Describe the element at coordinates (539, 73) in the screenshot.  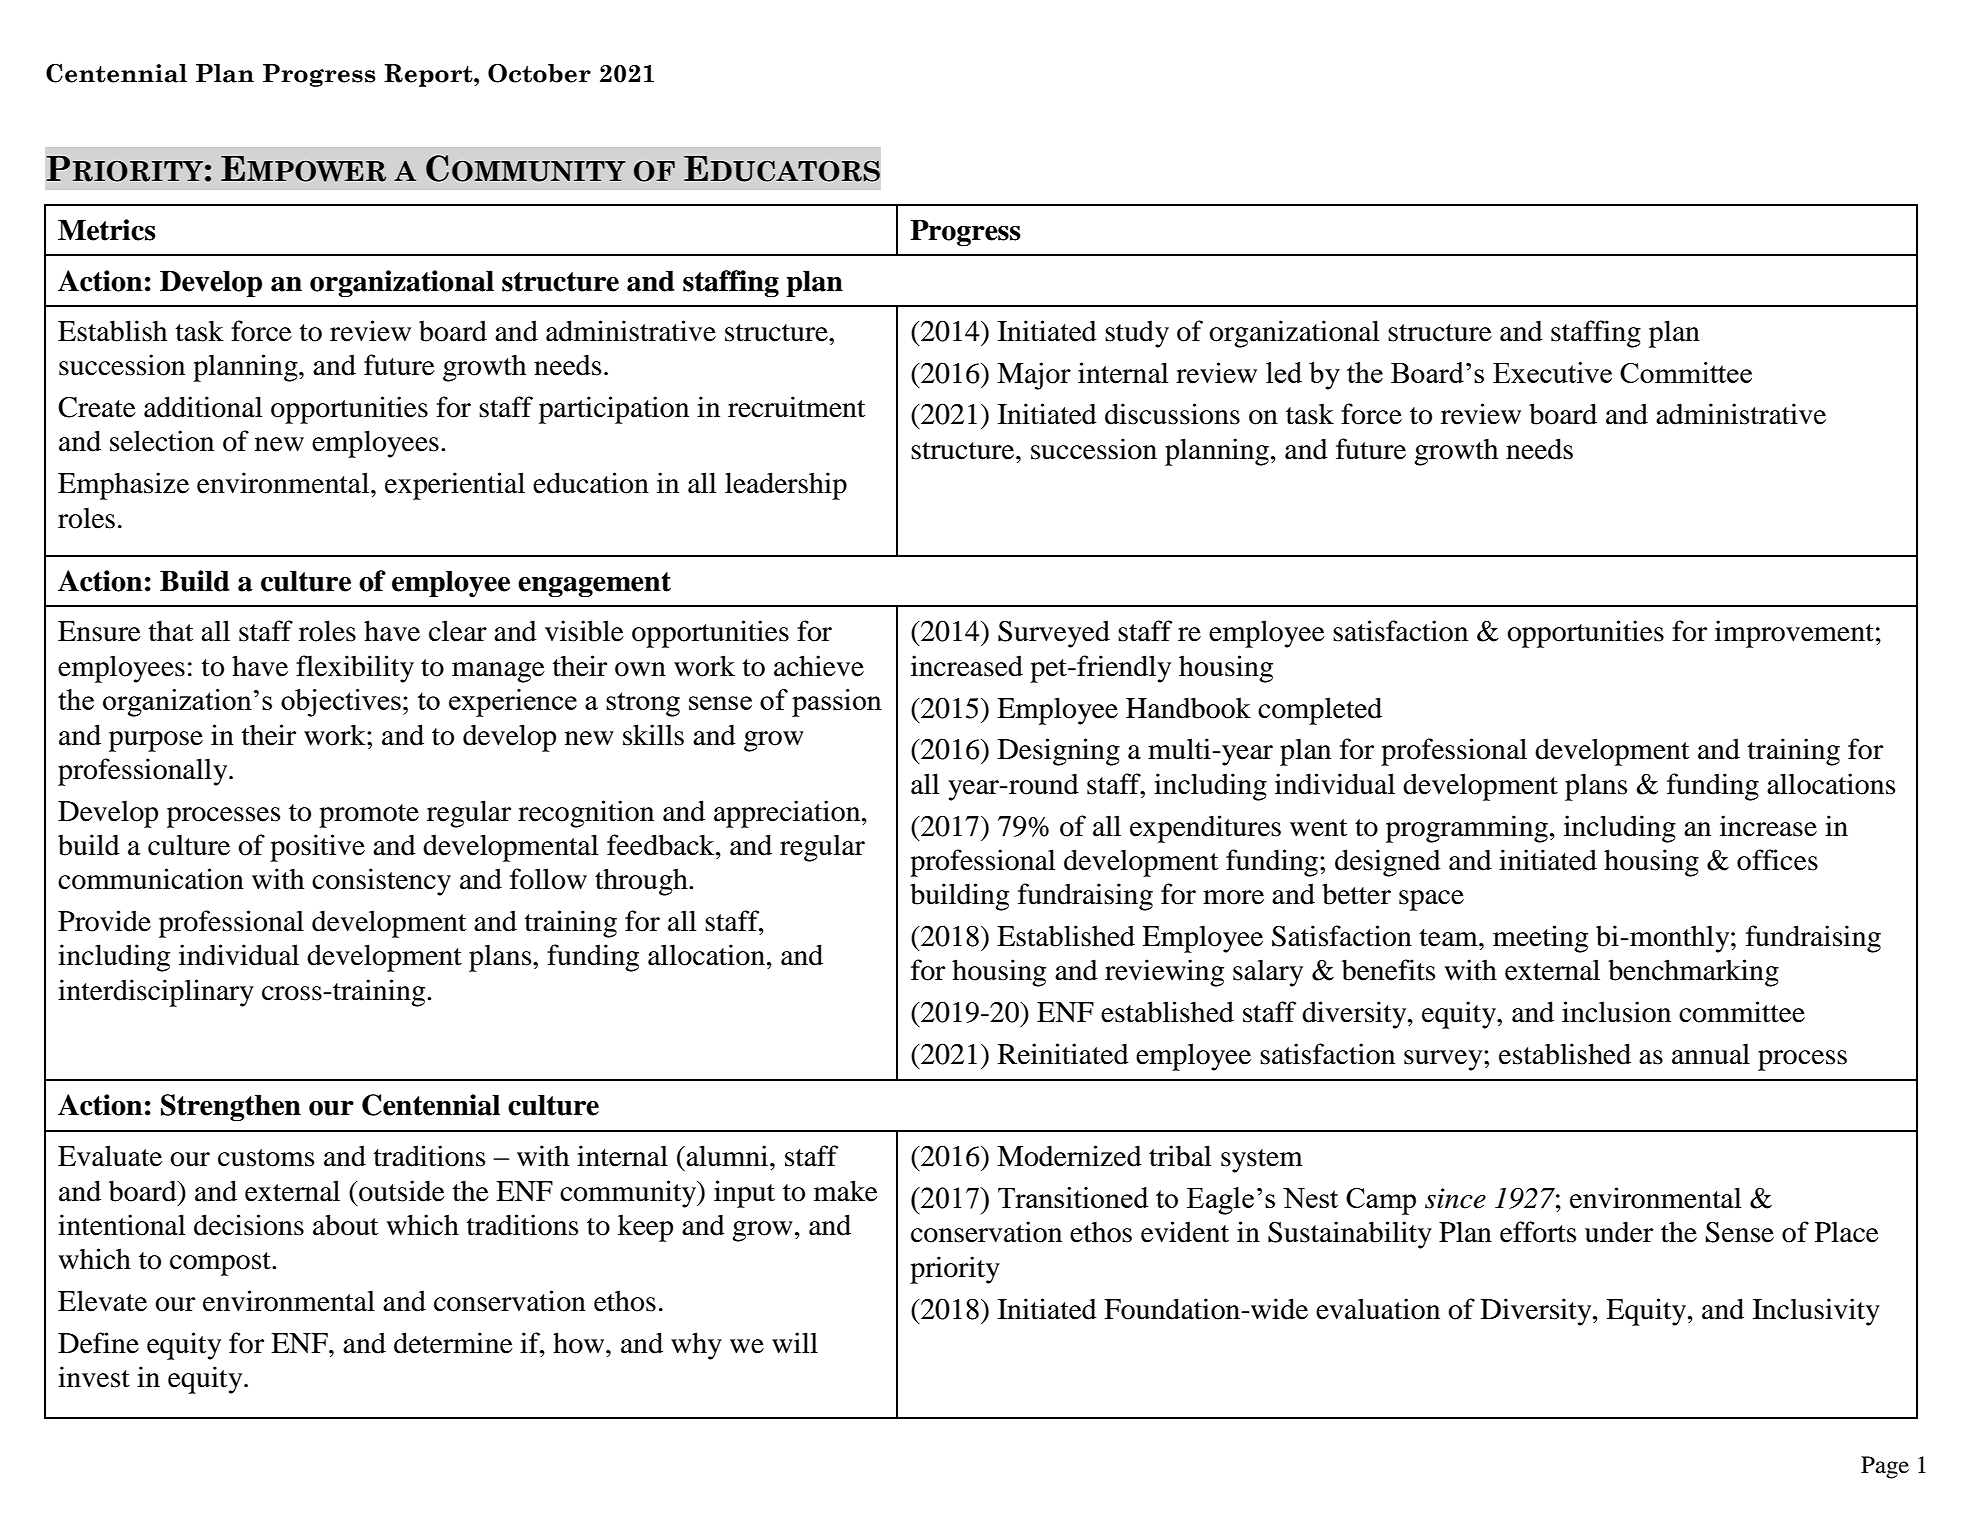
I see `October` at that location.
